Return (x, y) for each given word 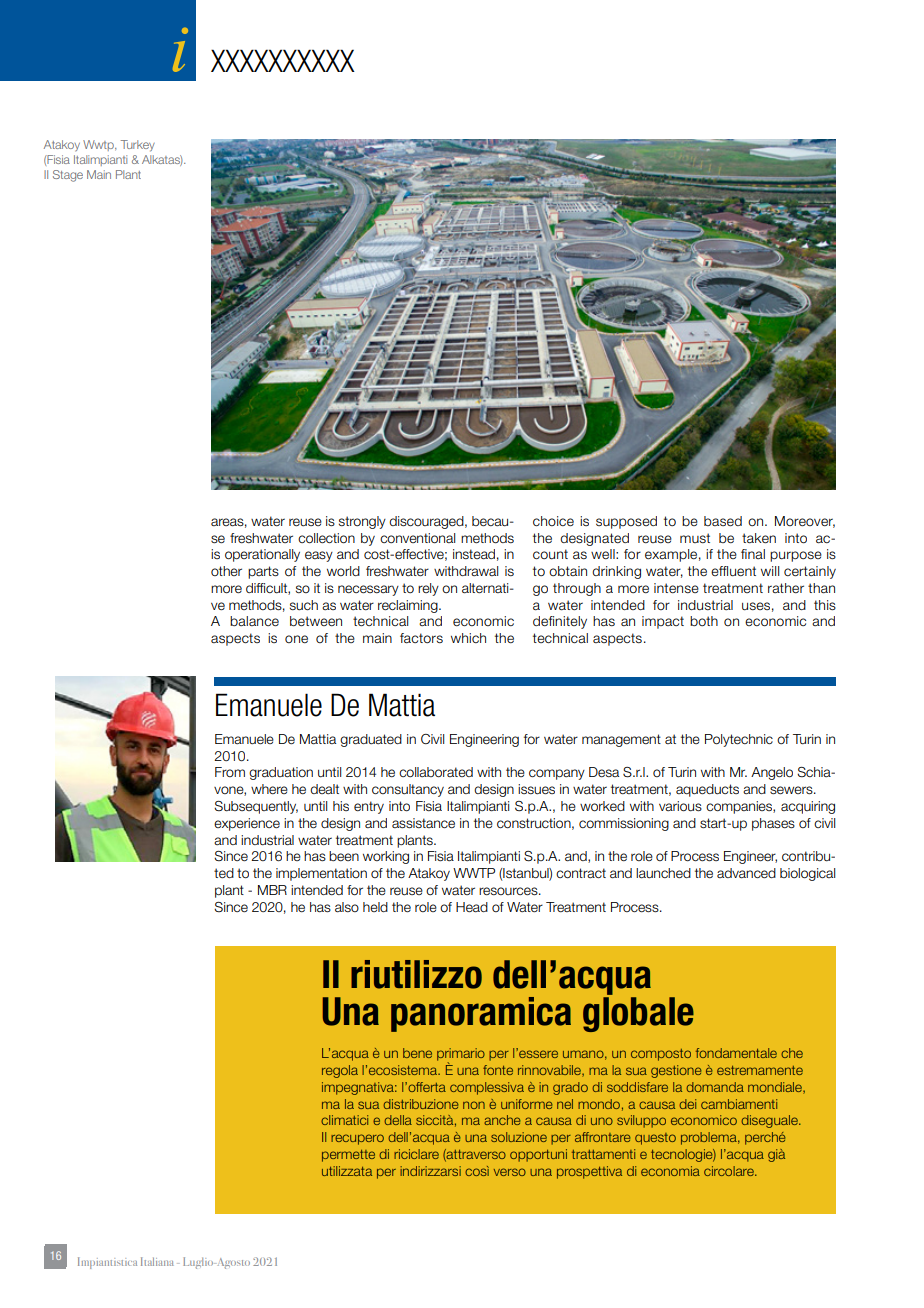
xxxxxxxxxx (283, 60)
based (723, 521)
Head (472, 907)
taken (759, 538)
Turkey (138, 146)
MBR (272, 890)
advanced (746, 873)
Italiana (157, 1261)
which (468, 638)
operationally (262, 555)
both (704, 621)
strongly (362, 522)
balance (254, 621)
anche (502, 1120)
